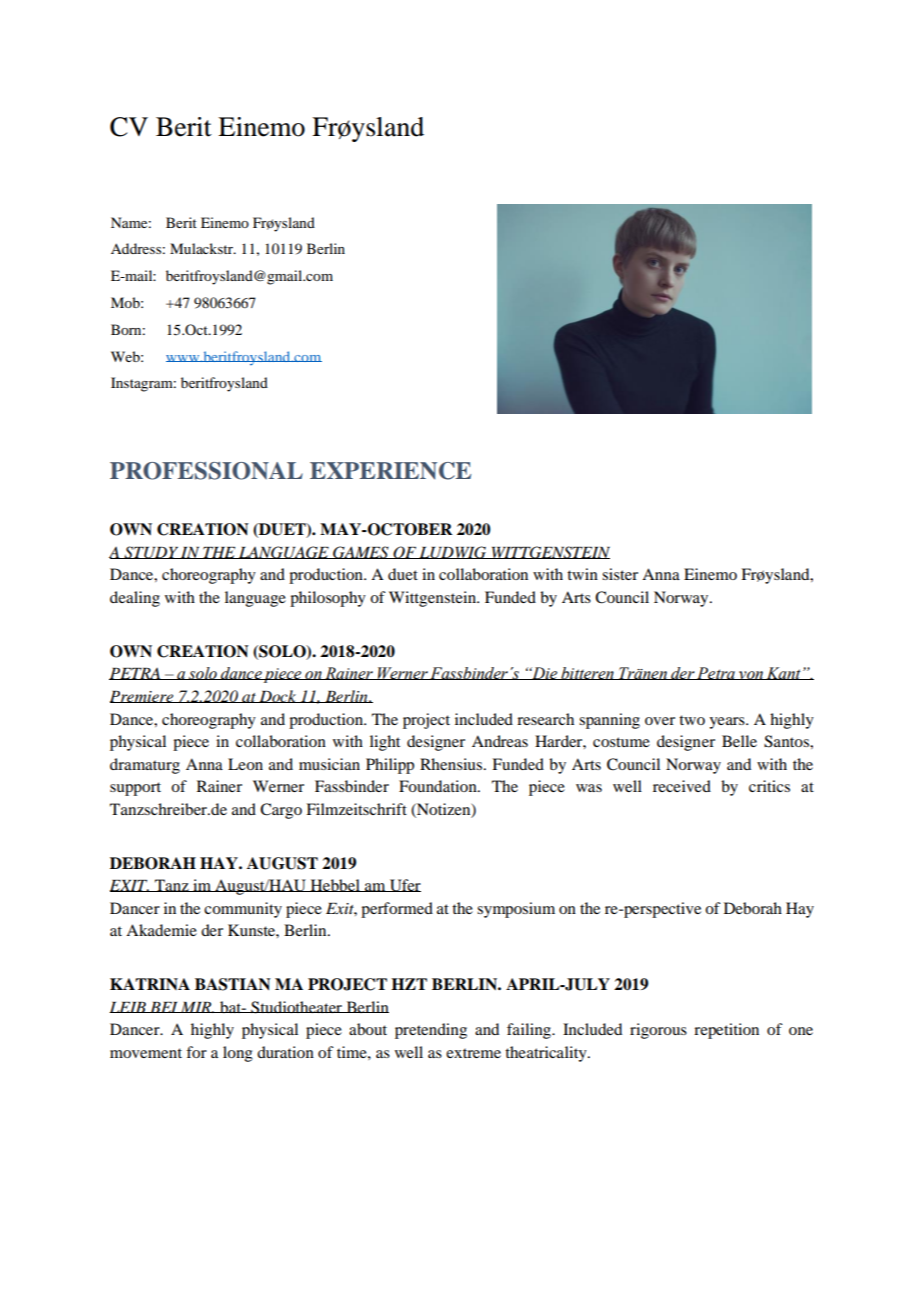 The width and height of the screenshot is (924, 1308). Describe the element at coordinates (620, 574) in the screenshot. I see `sister` at that location.
